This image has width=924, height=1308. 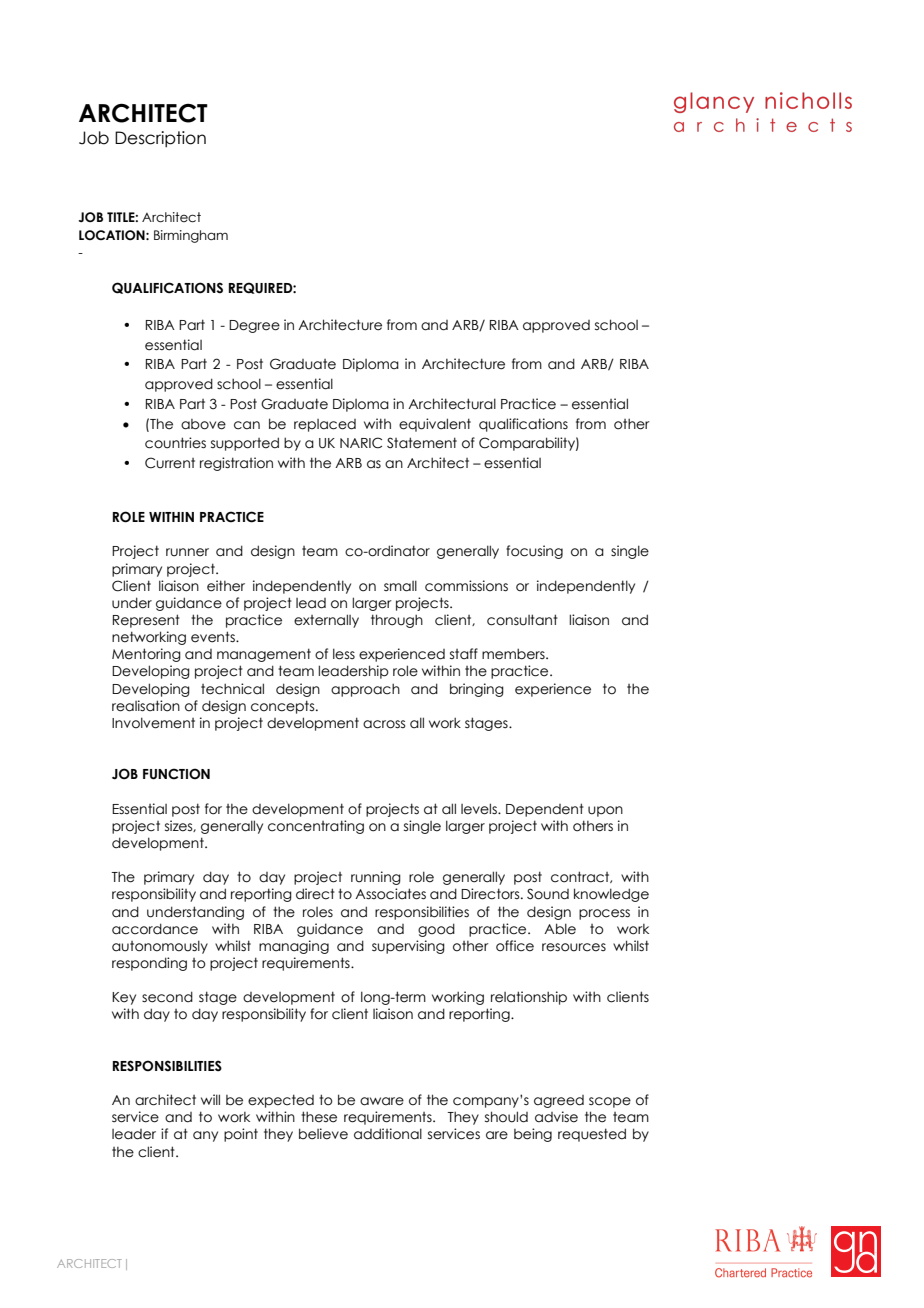 What do you see at coordinates (160, 139) in the image?
I see `Description` at bounding box center [160, 139].
